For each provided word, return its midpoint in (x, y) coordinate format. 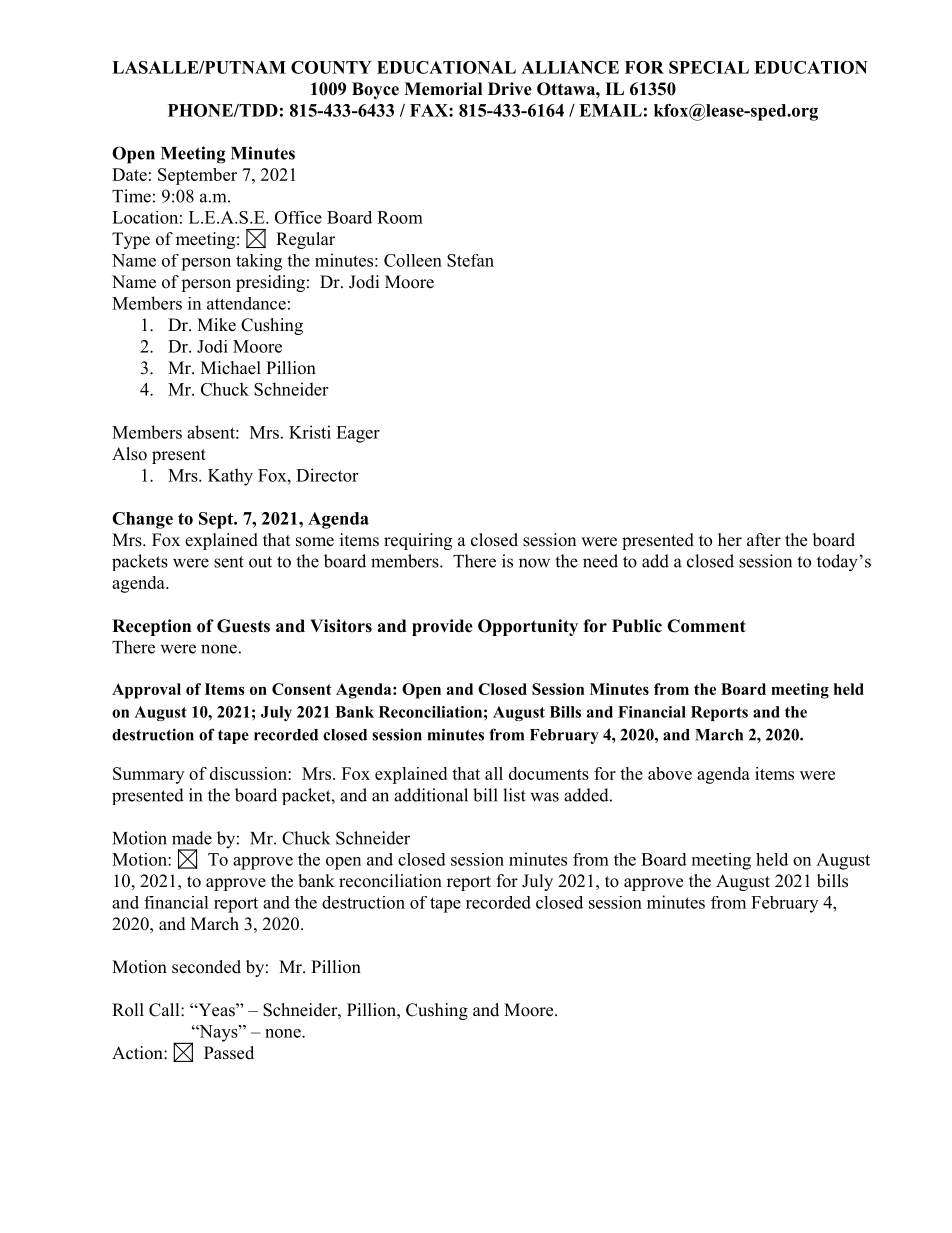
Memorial (443, 89)
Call (165, 1010)
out (260, 562)
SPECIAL (709, 67)
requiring (418, 541)
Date (129, 174)
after (764, 540)
